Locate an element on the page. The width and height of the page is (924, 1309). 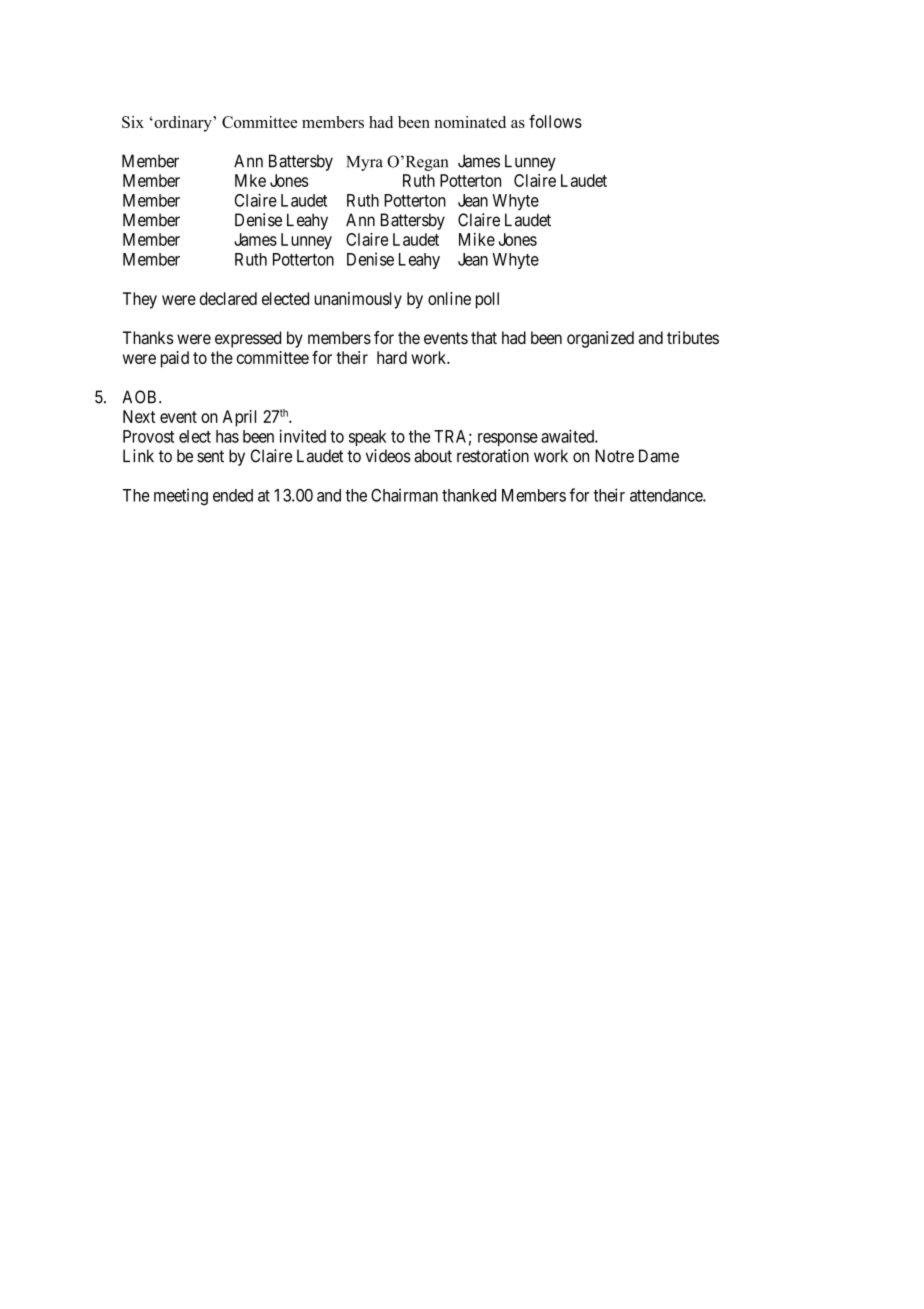
online is located at coordinates (449, 298).
